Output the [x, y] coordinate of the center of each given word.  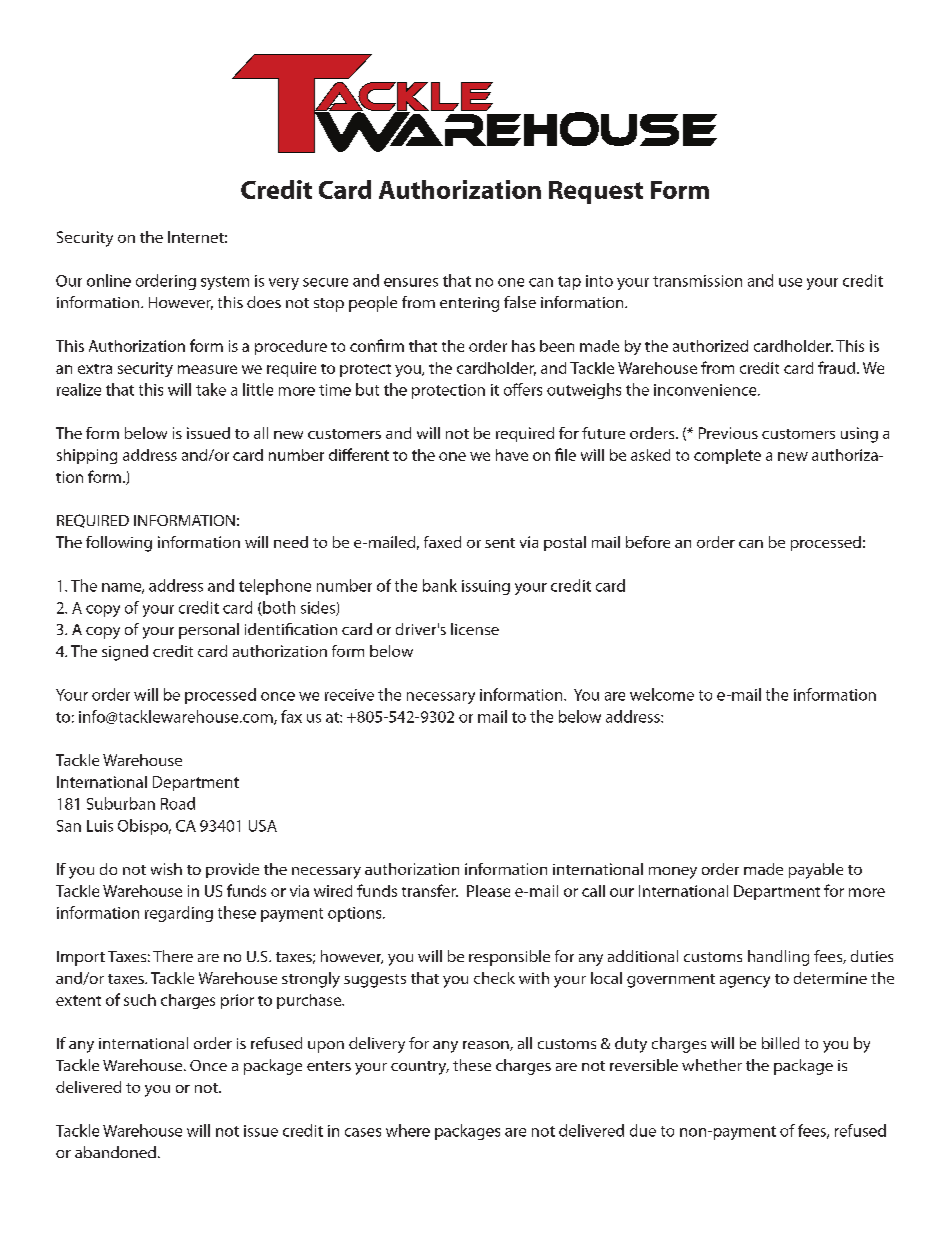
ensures [411, 282]
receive [349, 695]
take [211, 389]
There [173, 956]
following [119, 544]
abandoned [115, 1152]
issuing [486, 587]
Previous [728, 433]
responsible [509, 958]
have [512, 455]
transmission [697, 281]
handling [778, 958]
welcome [662, 694]
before [648, 542]
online [109, 280]
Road [178, 803]
